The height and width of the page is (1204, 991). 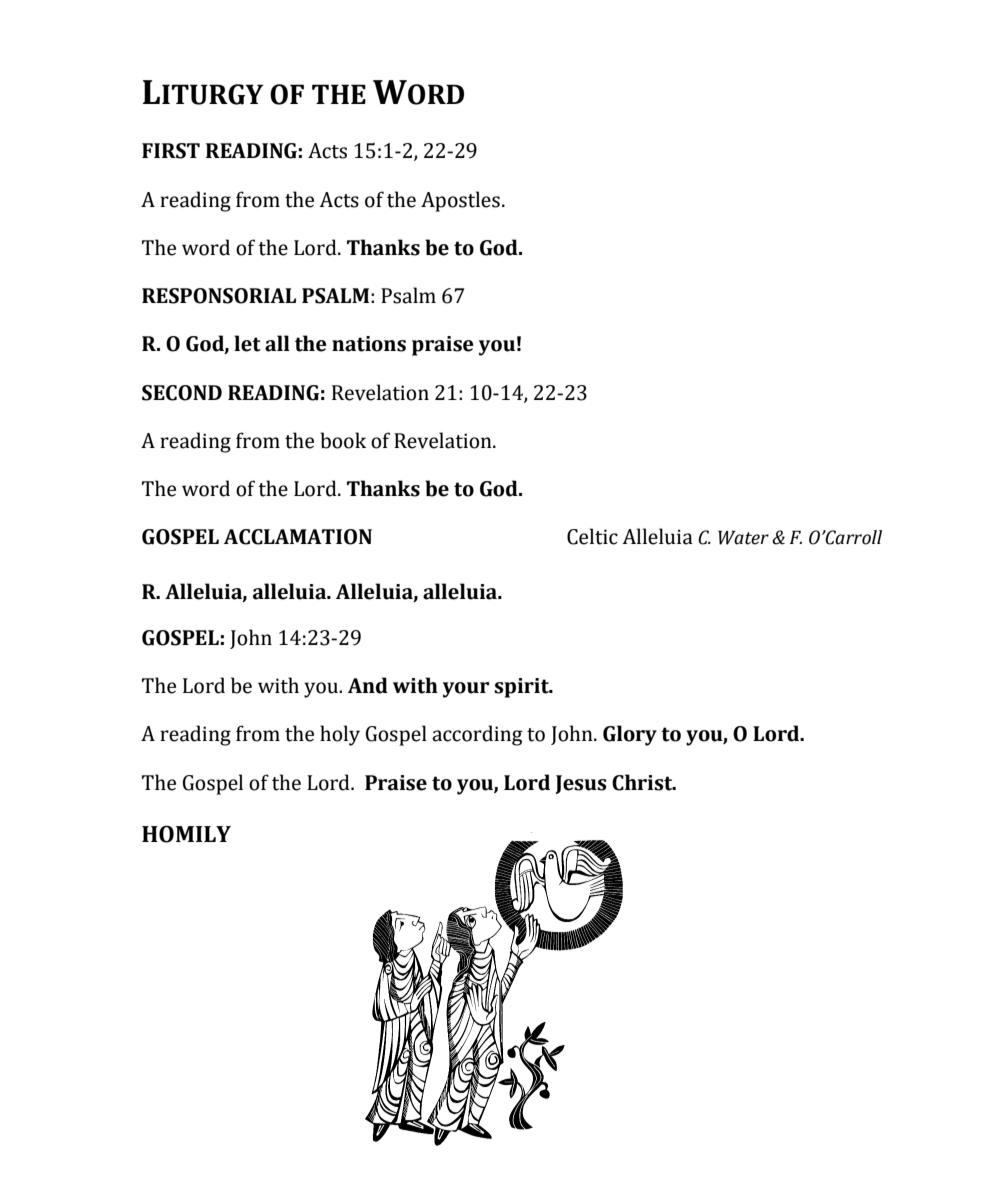 I want to click on Apostles, so click(x=460, y=201).
